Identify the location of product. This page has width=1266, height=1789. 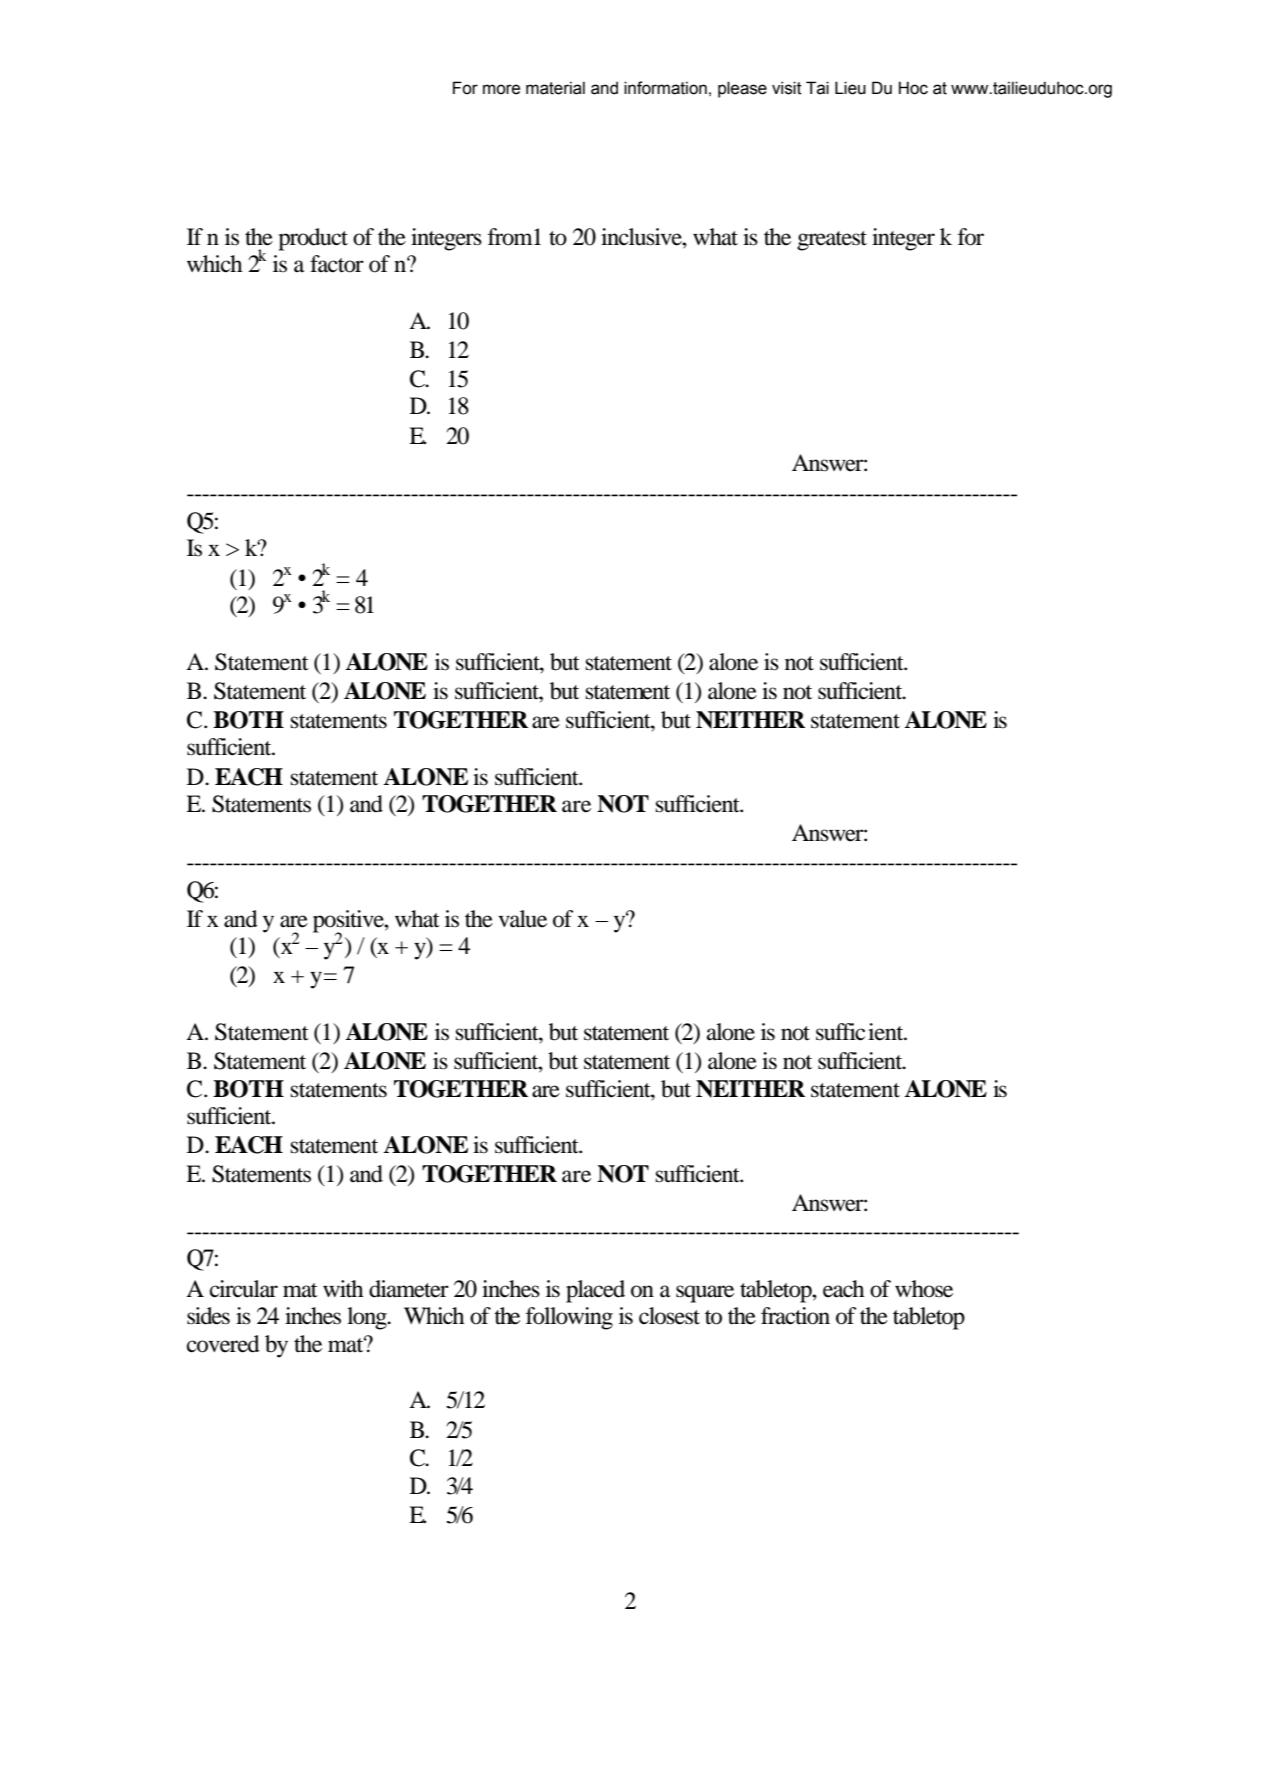
(313, 239).
